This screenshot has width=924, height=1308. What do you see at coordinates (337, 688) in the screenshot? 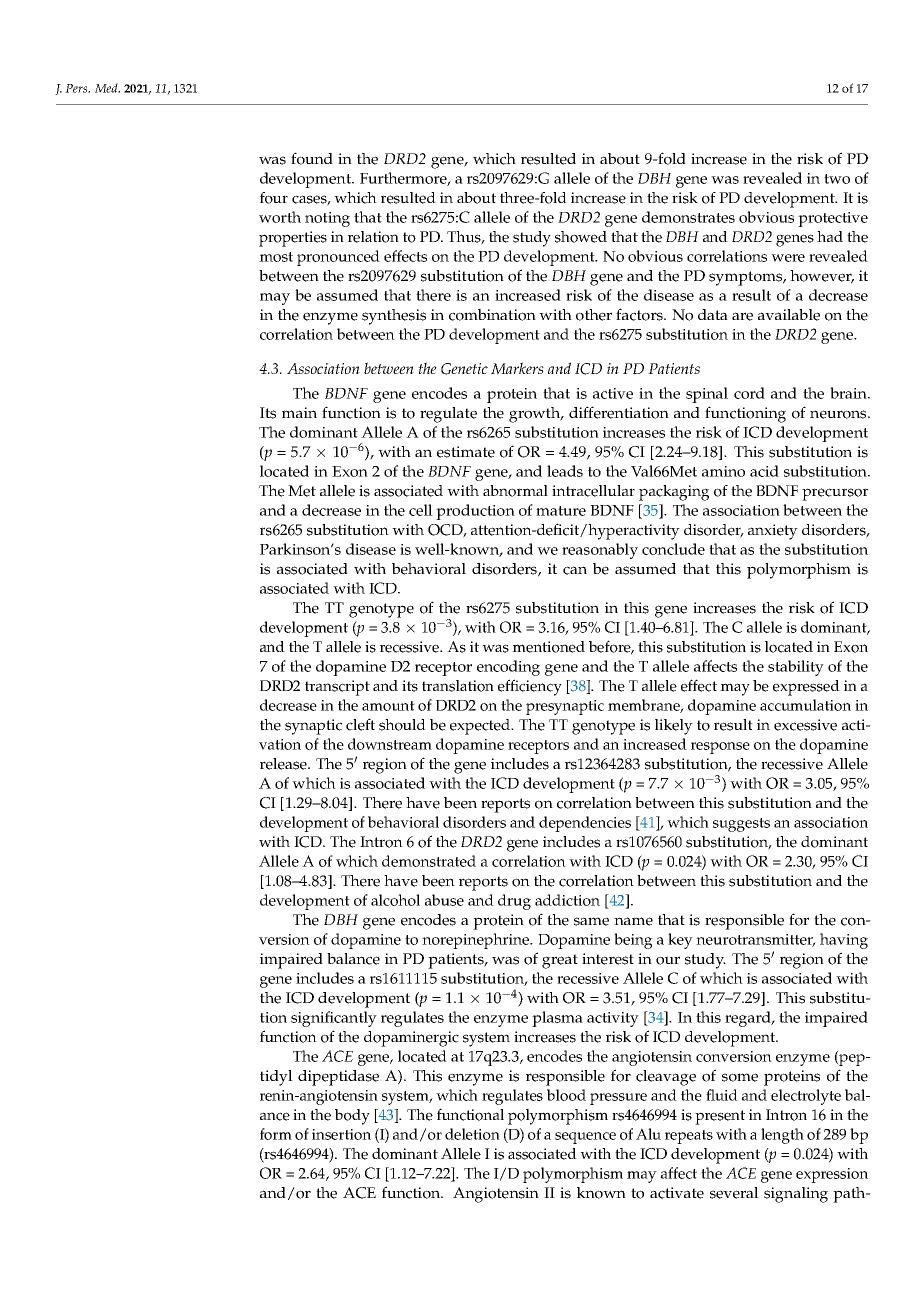
I see `transcript` at bounding box center [337, 688].
